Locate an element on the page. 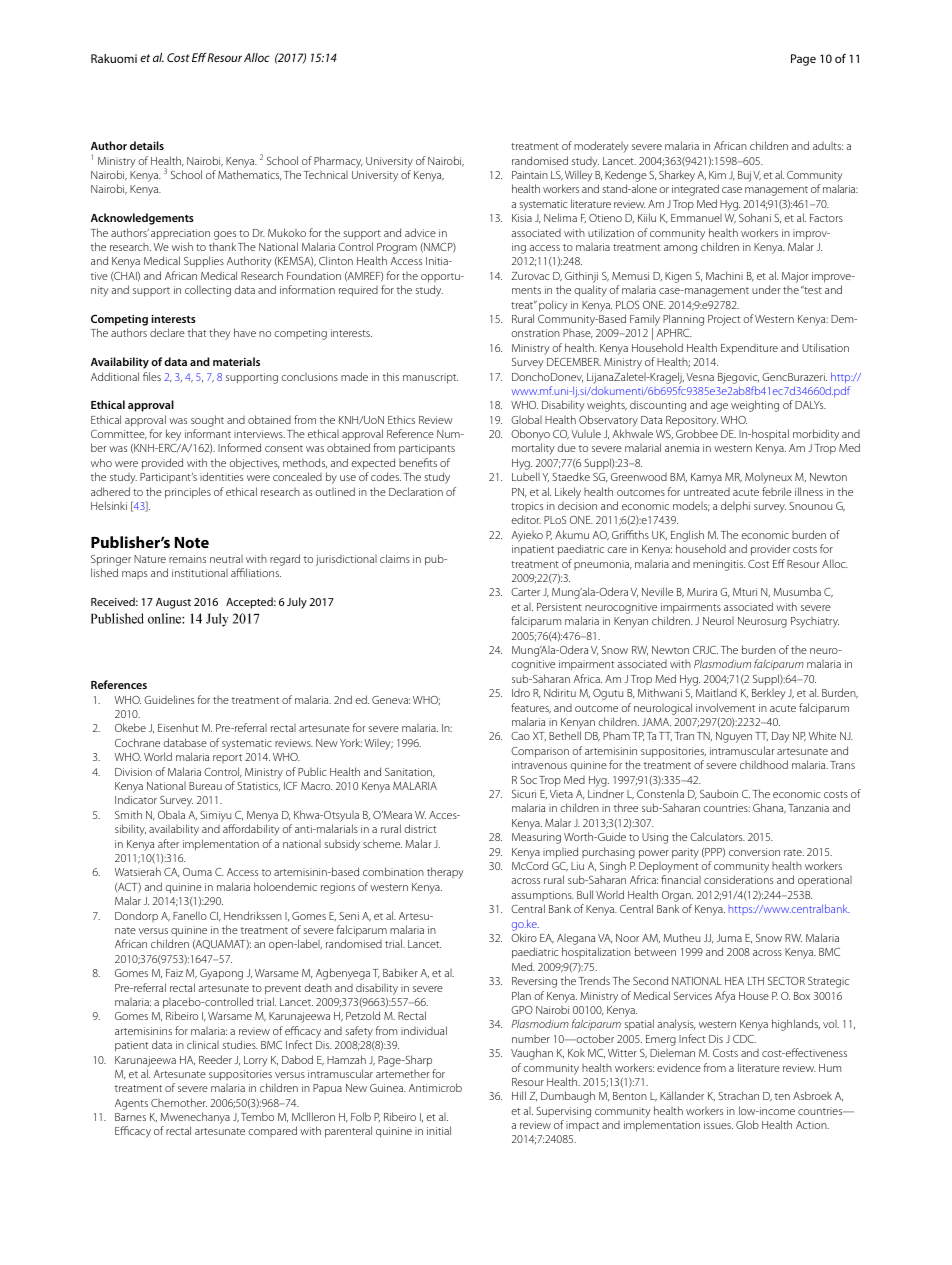  Mathematics is located at coordinates (250, 175).
